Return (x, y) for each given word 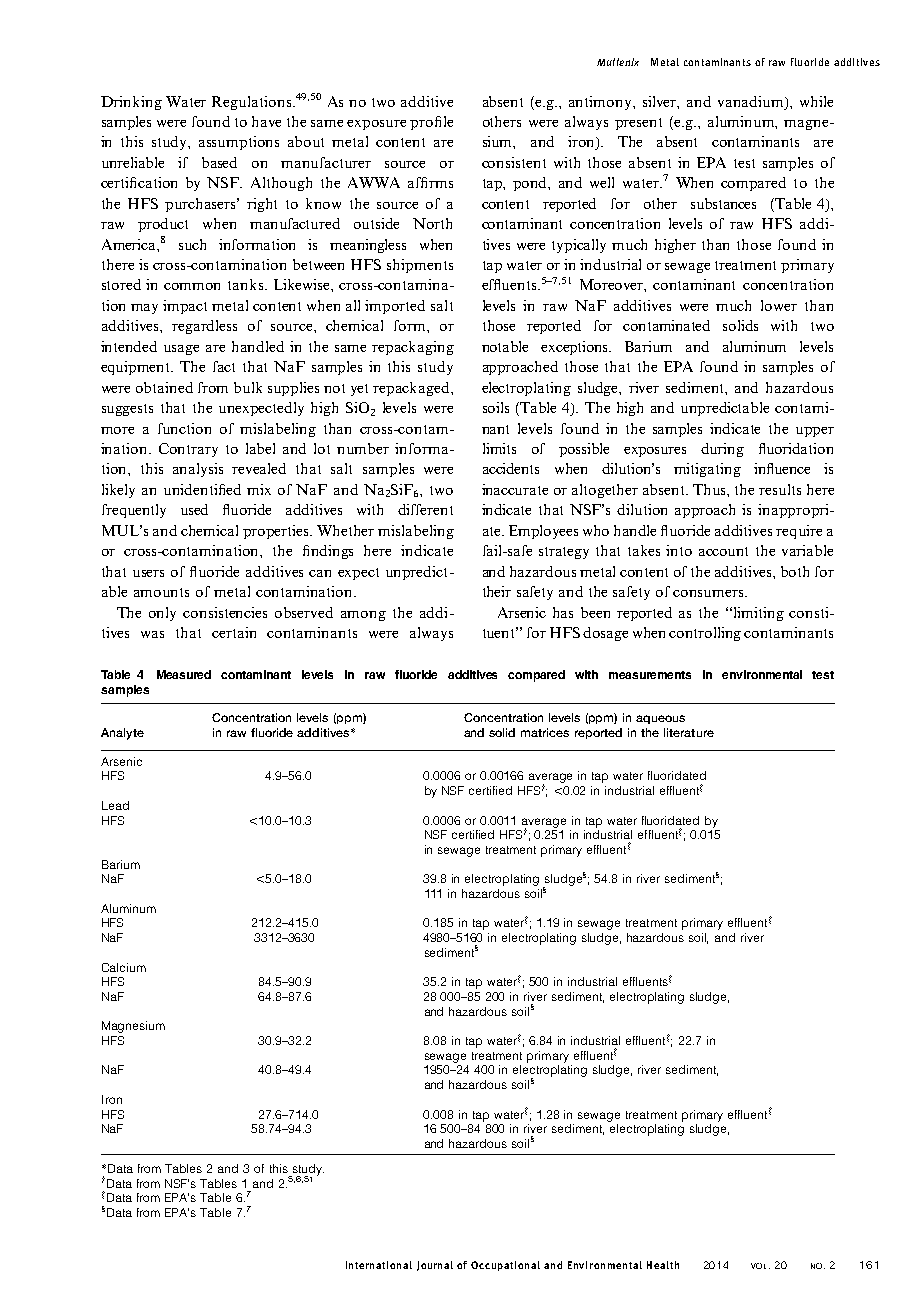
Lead (115, 805)
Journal (435, 1266)
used (194, 509)
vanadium (752, 101)
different (425, 509)
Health (663, 1265)
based (219, 162)
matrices (545, 732)
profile (431, 123)
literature (689, 732)
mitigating (707, 470)
